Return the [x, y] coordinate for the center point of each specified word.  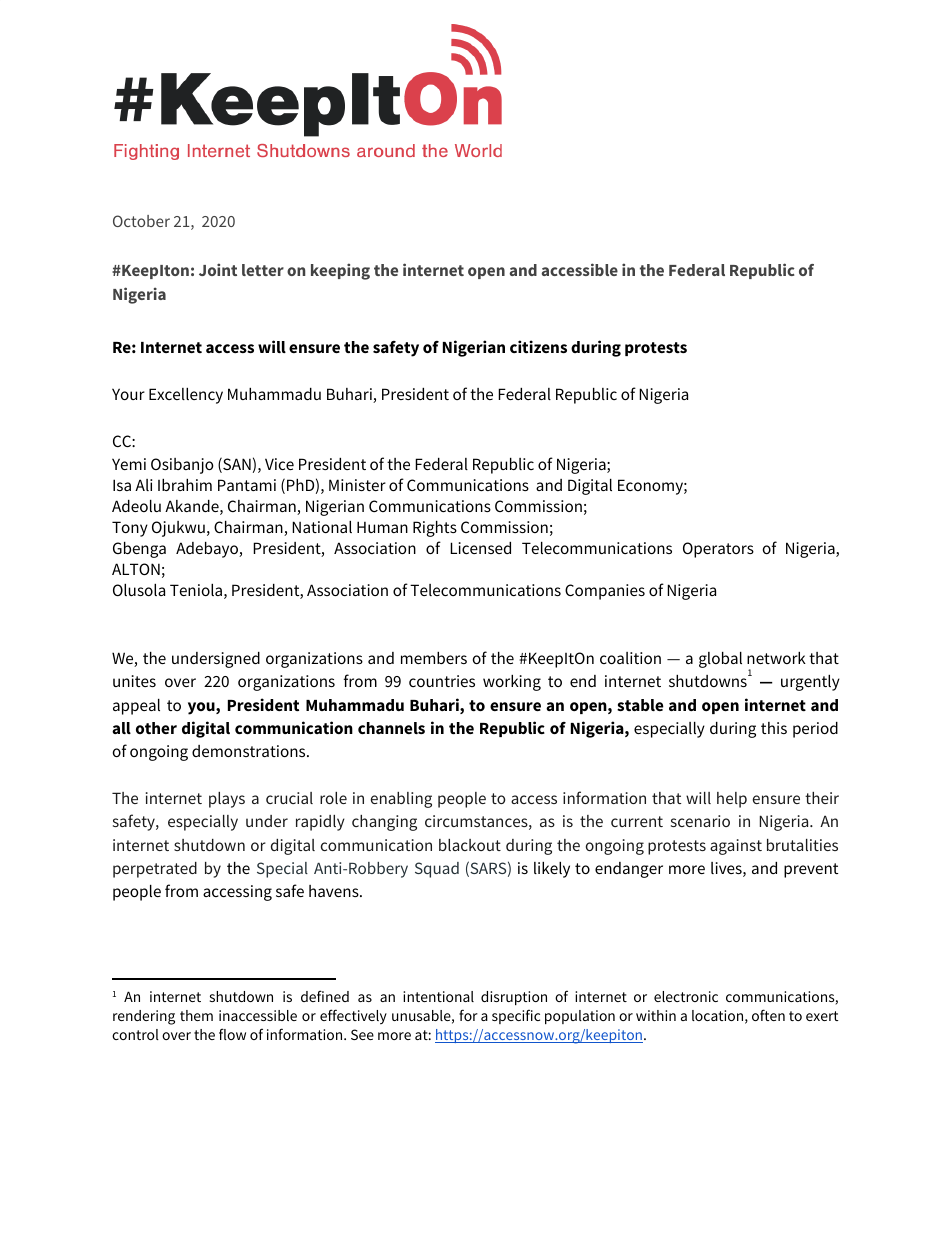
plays [227, 800]
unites [134, 681]
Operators [718, 550]
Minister [357, 485]
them [196, 1015]
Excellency [186, 396]
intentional [438, 996]
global [720, 660]
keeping [340, 271]
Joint [218, 269]
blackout [470, 845]
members [434, 658]
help [732, 800]
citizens [538, 346]
